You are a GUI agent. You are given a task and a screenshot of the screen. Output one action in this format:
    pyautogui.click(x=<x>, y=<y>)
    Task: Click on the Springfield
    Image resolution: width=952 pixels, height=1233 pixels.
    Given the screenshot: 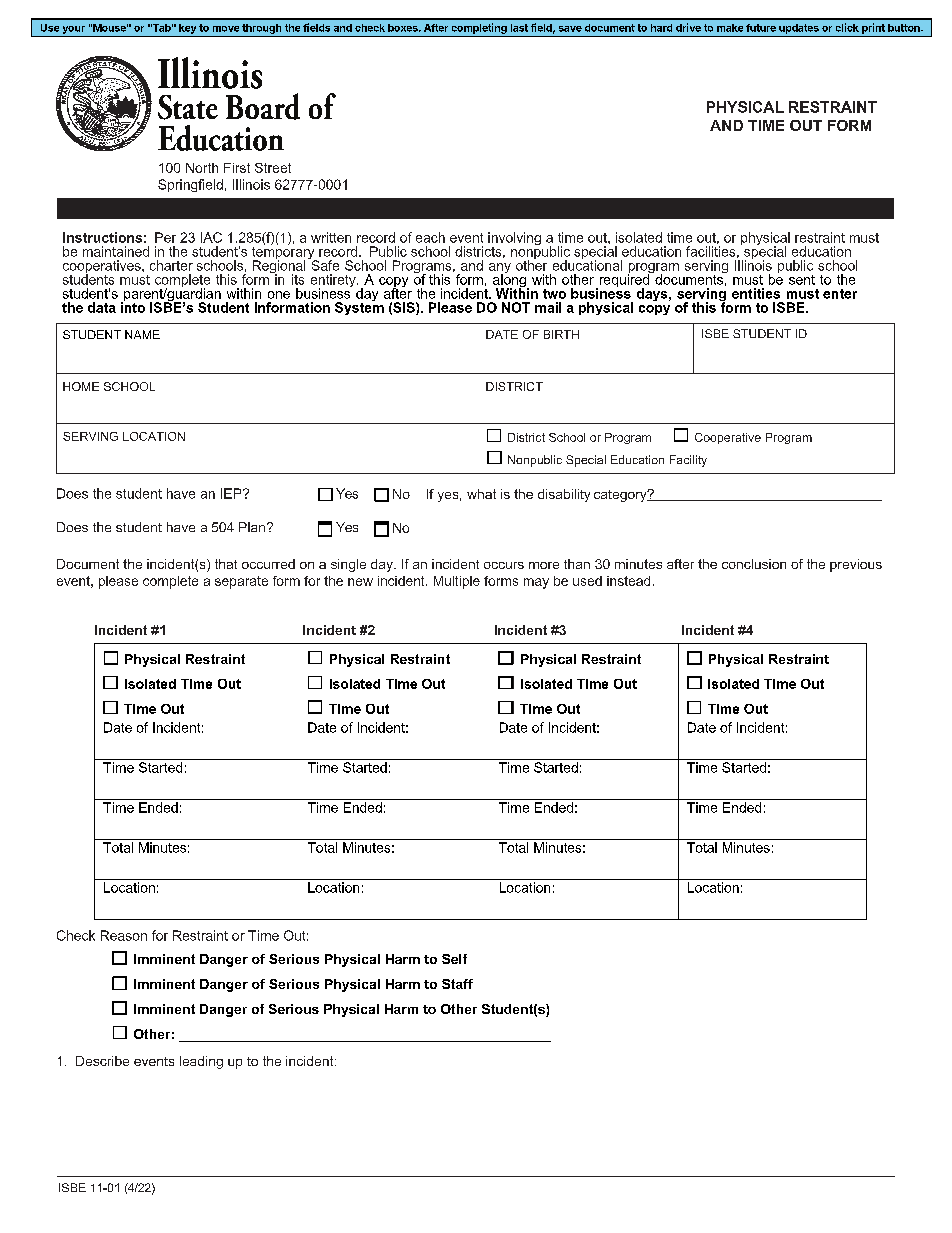 What is the action you would take?
    pyautogui.click(x=190, y=185)
